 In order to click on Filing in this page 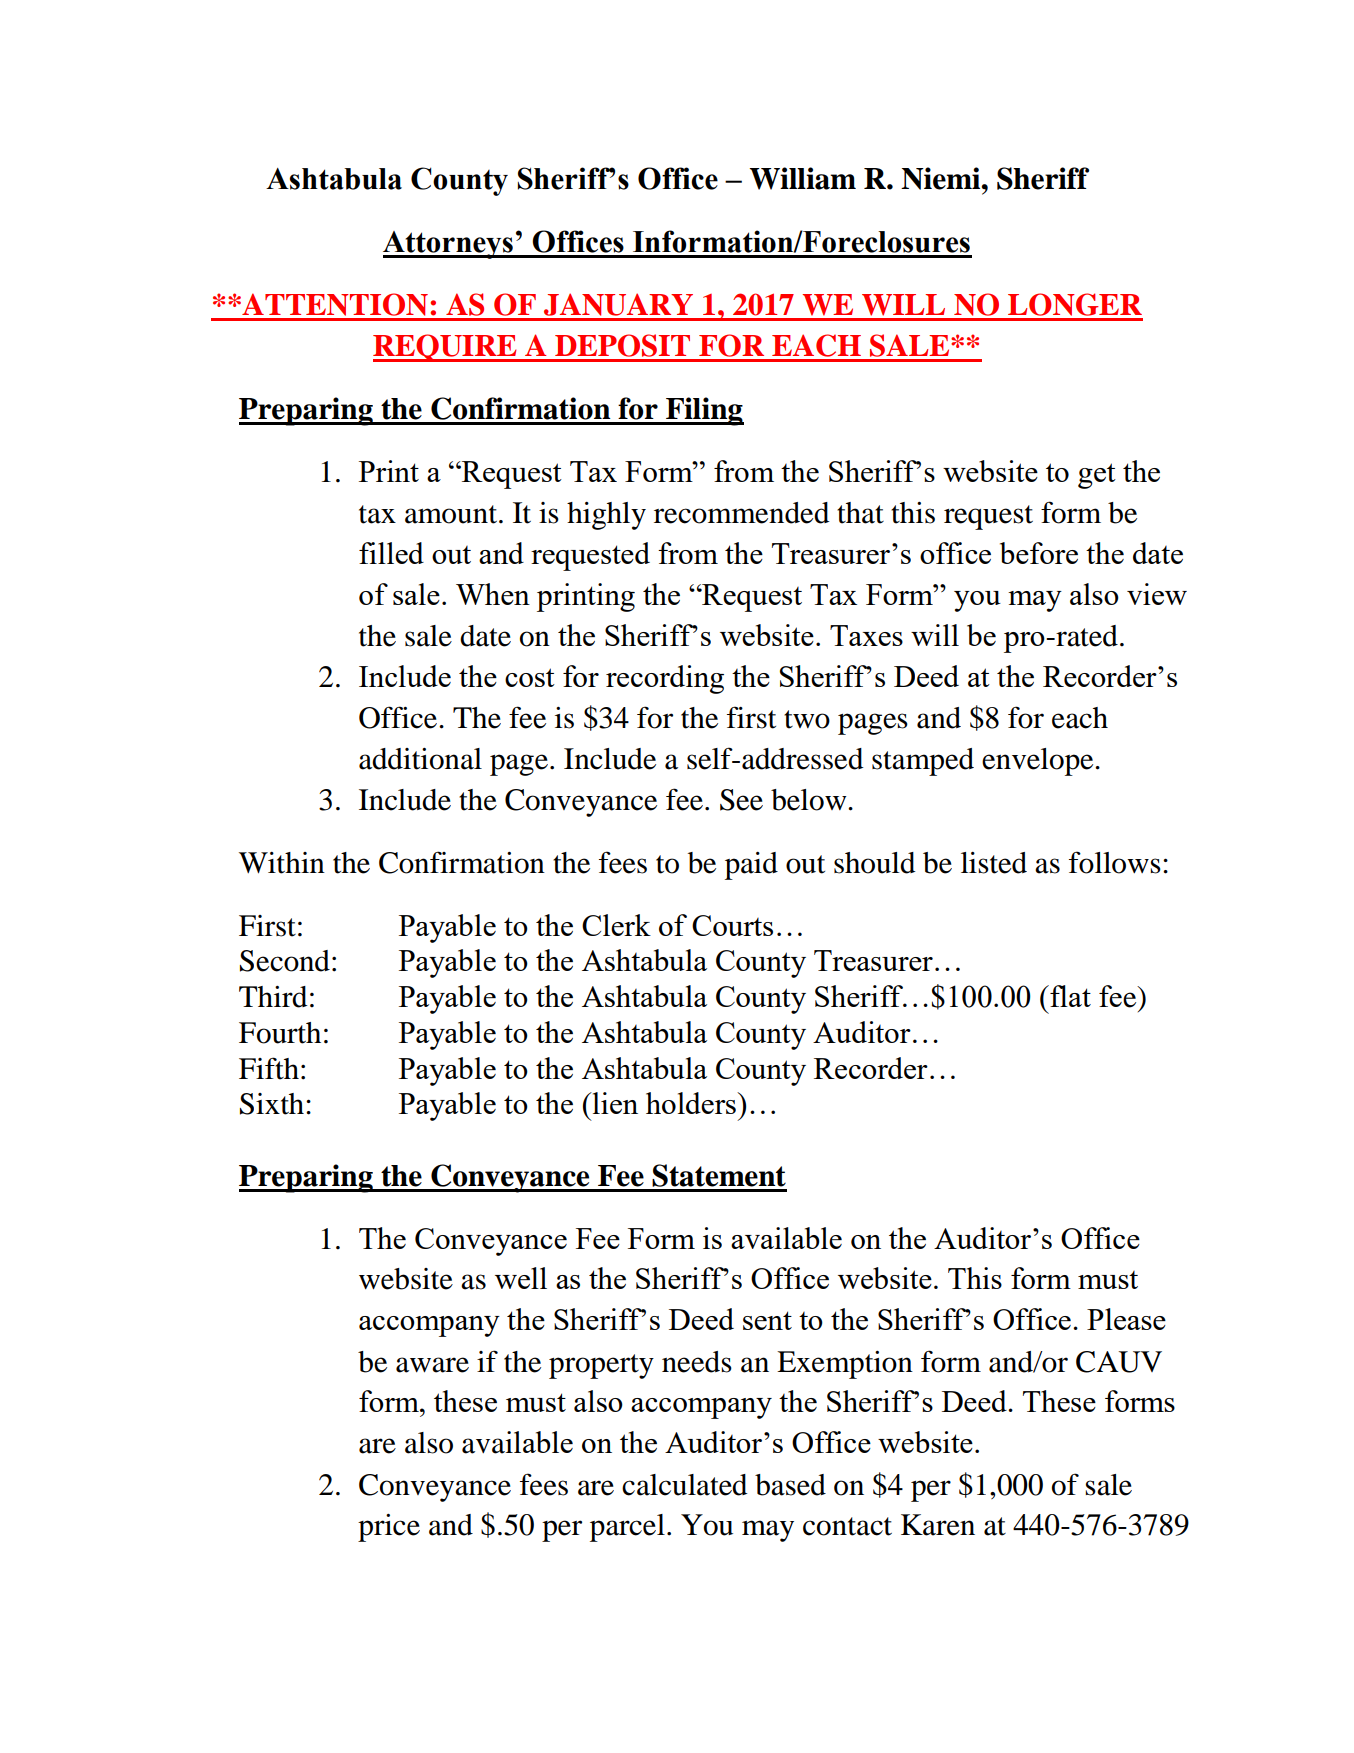, I will do `click(704, 411)`.
